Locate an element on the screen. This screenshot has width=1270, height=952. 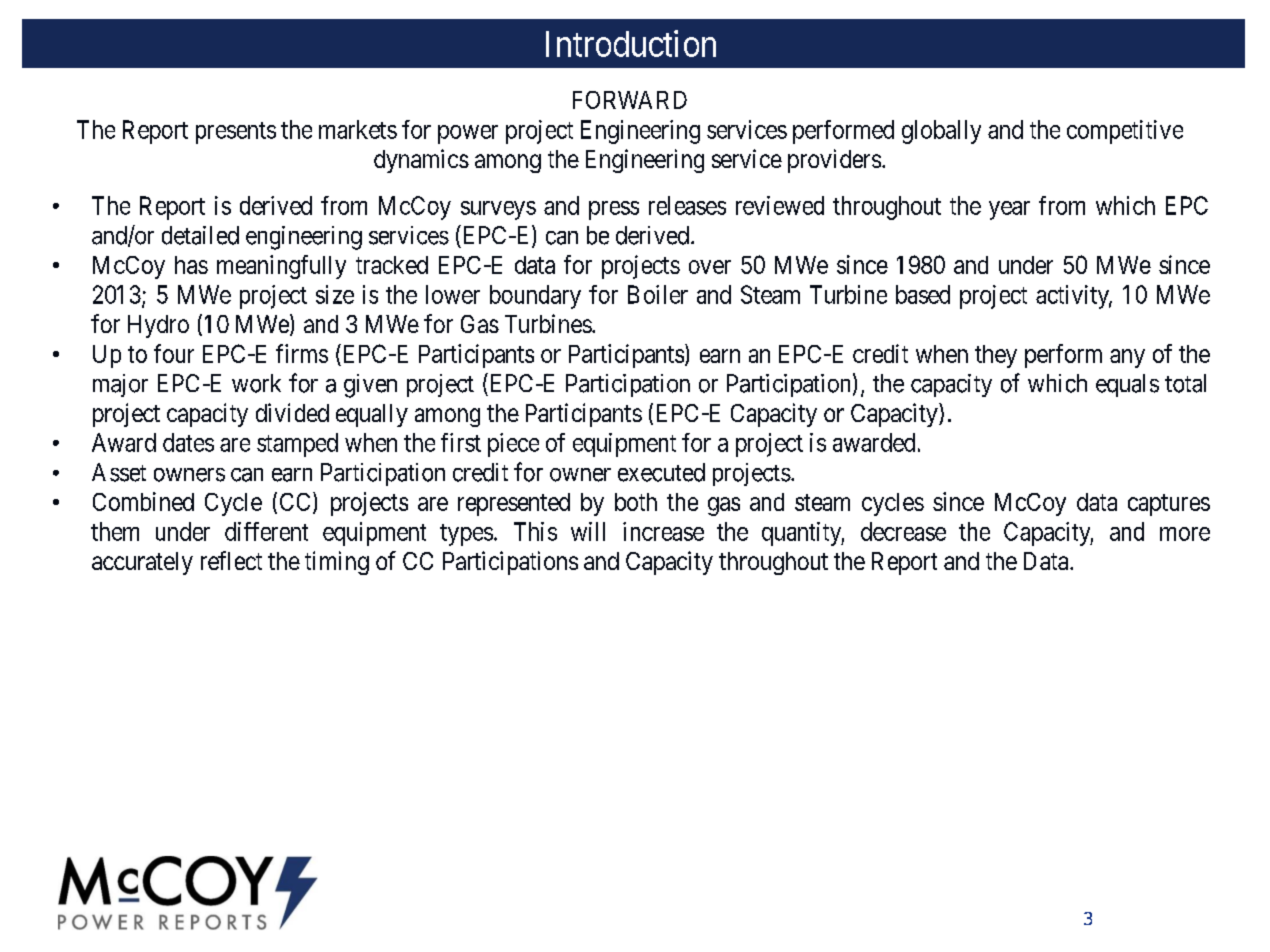
increase is located at coordinates (663, 531).
